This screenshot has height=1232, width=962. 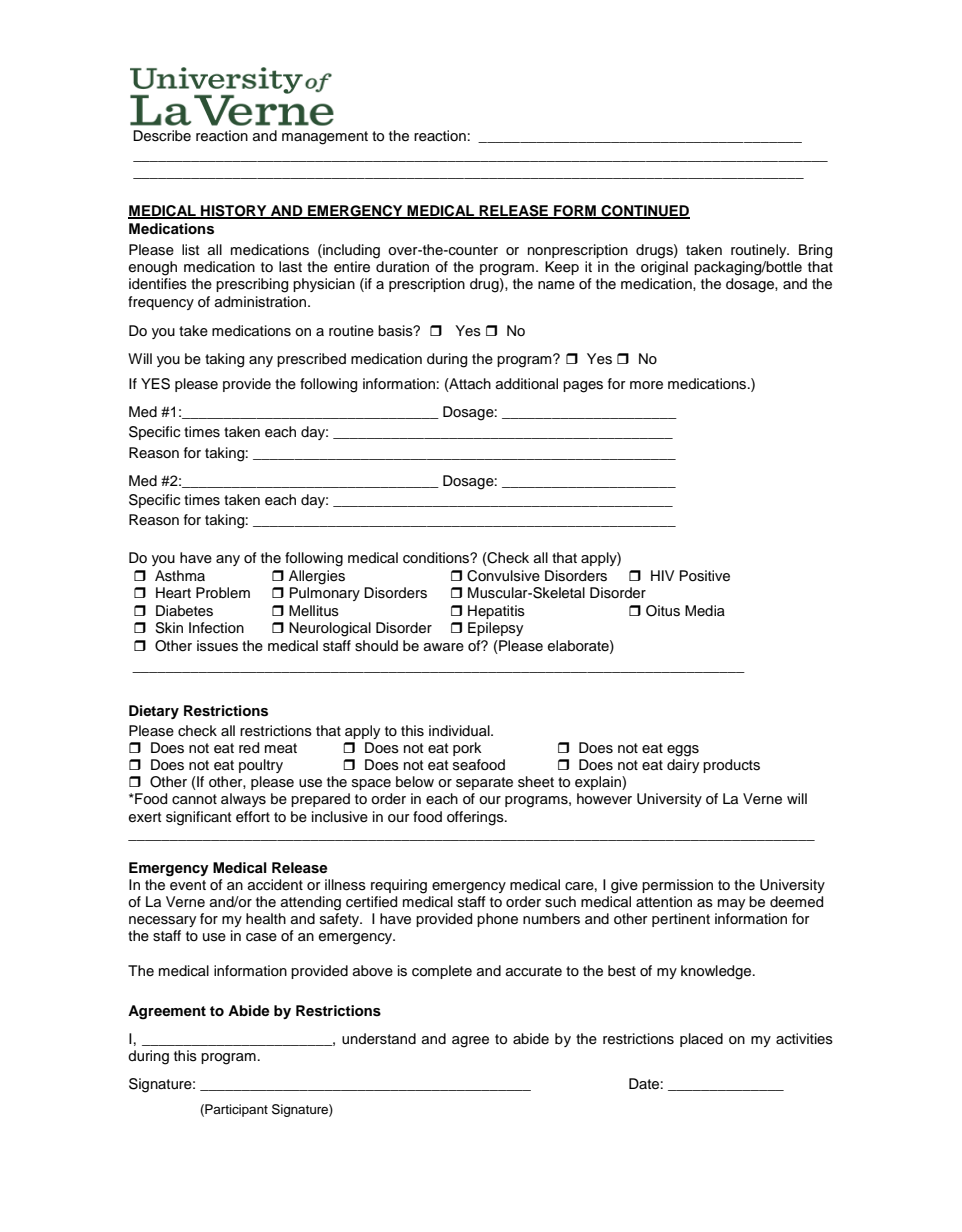 What do you see at coordinates (460, 730) in the screenshot?
I see `individual` at bounding box center [460, 730].
